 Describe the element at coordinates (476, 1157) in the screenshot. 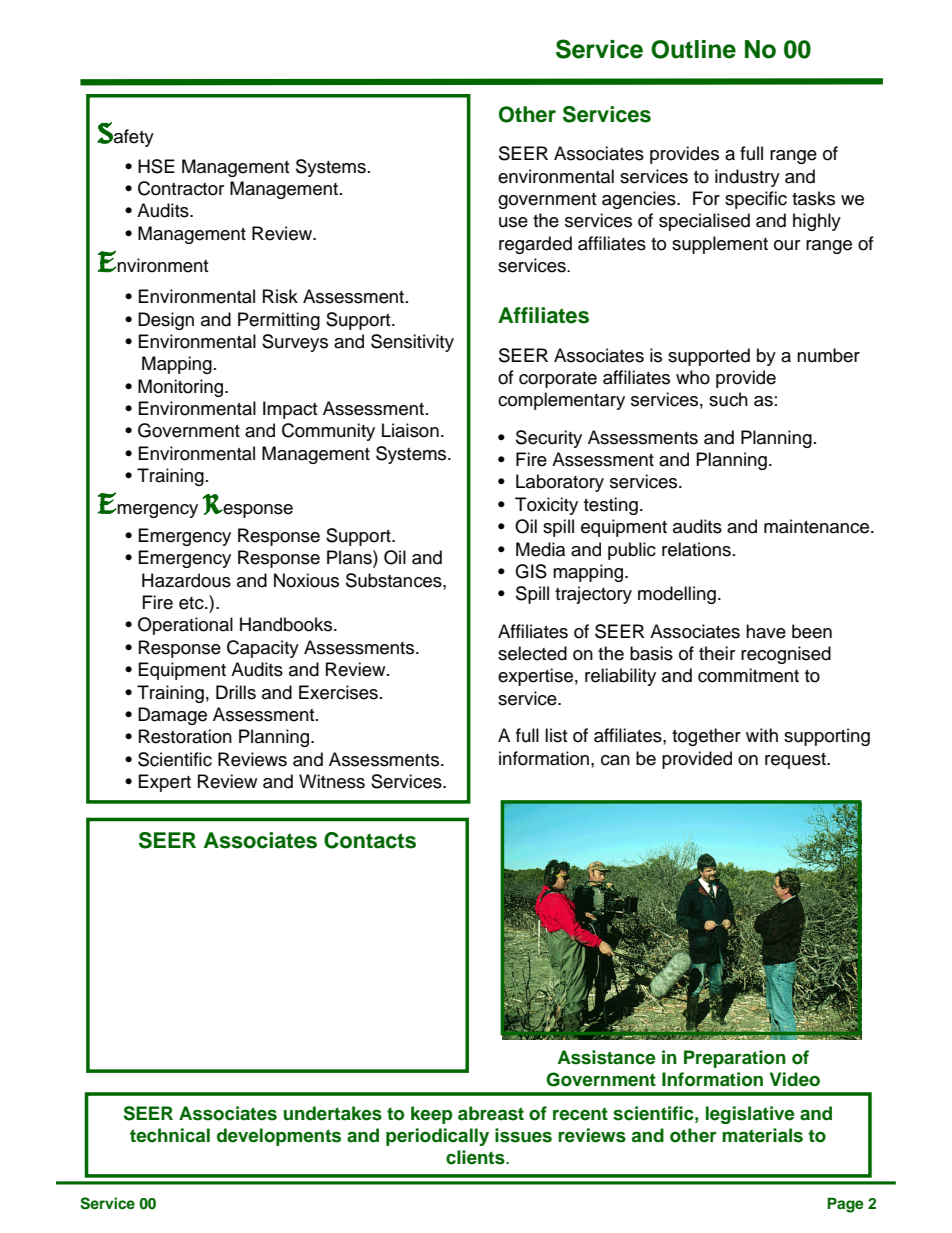

I see `clients` at that location.
